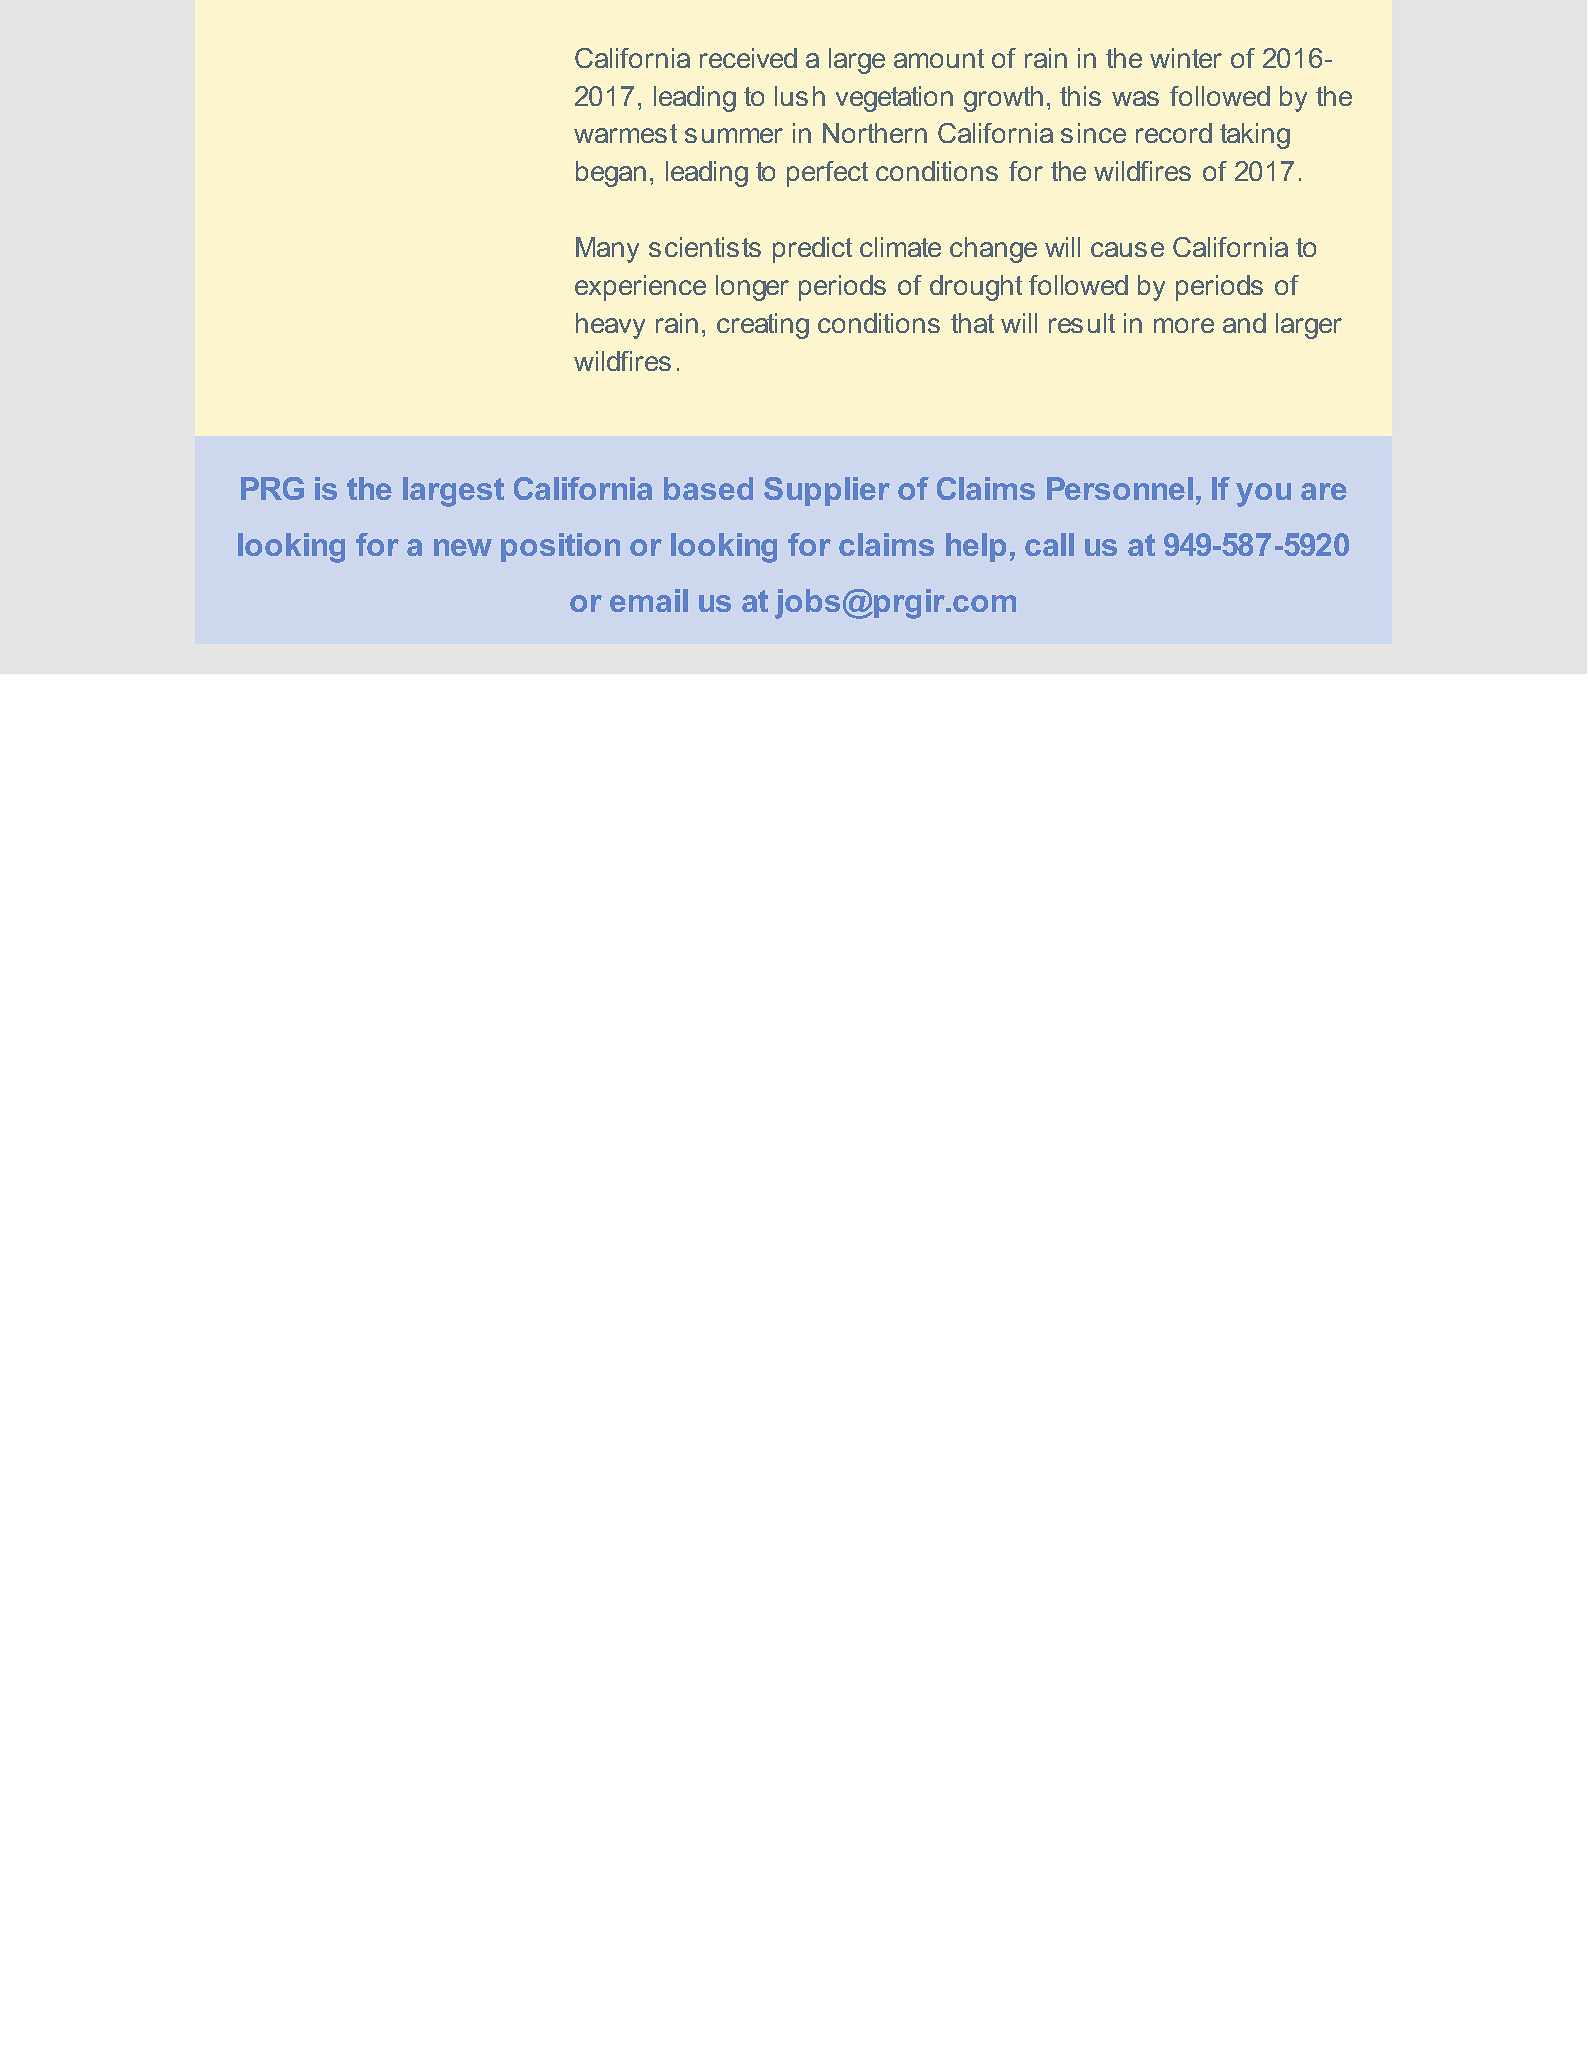  What do you see at coordinates (1127, 249) in the page?
I see `cause` at bounding box center [1127, 249].
